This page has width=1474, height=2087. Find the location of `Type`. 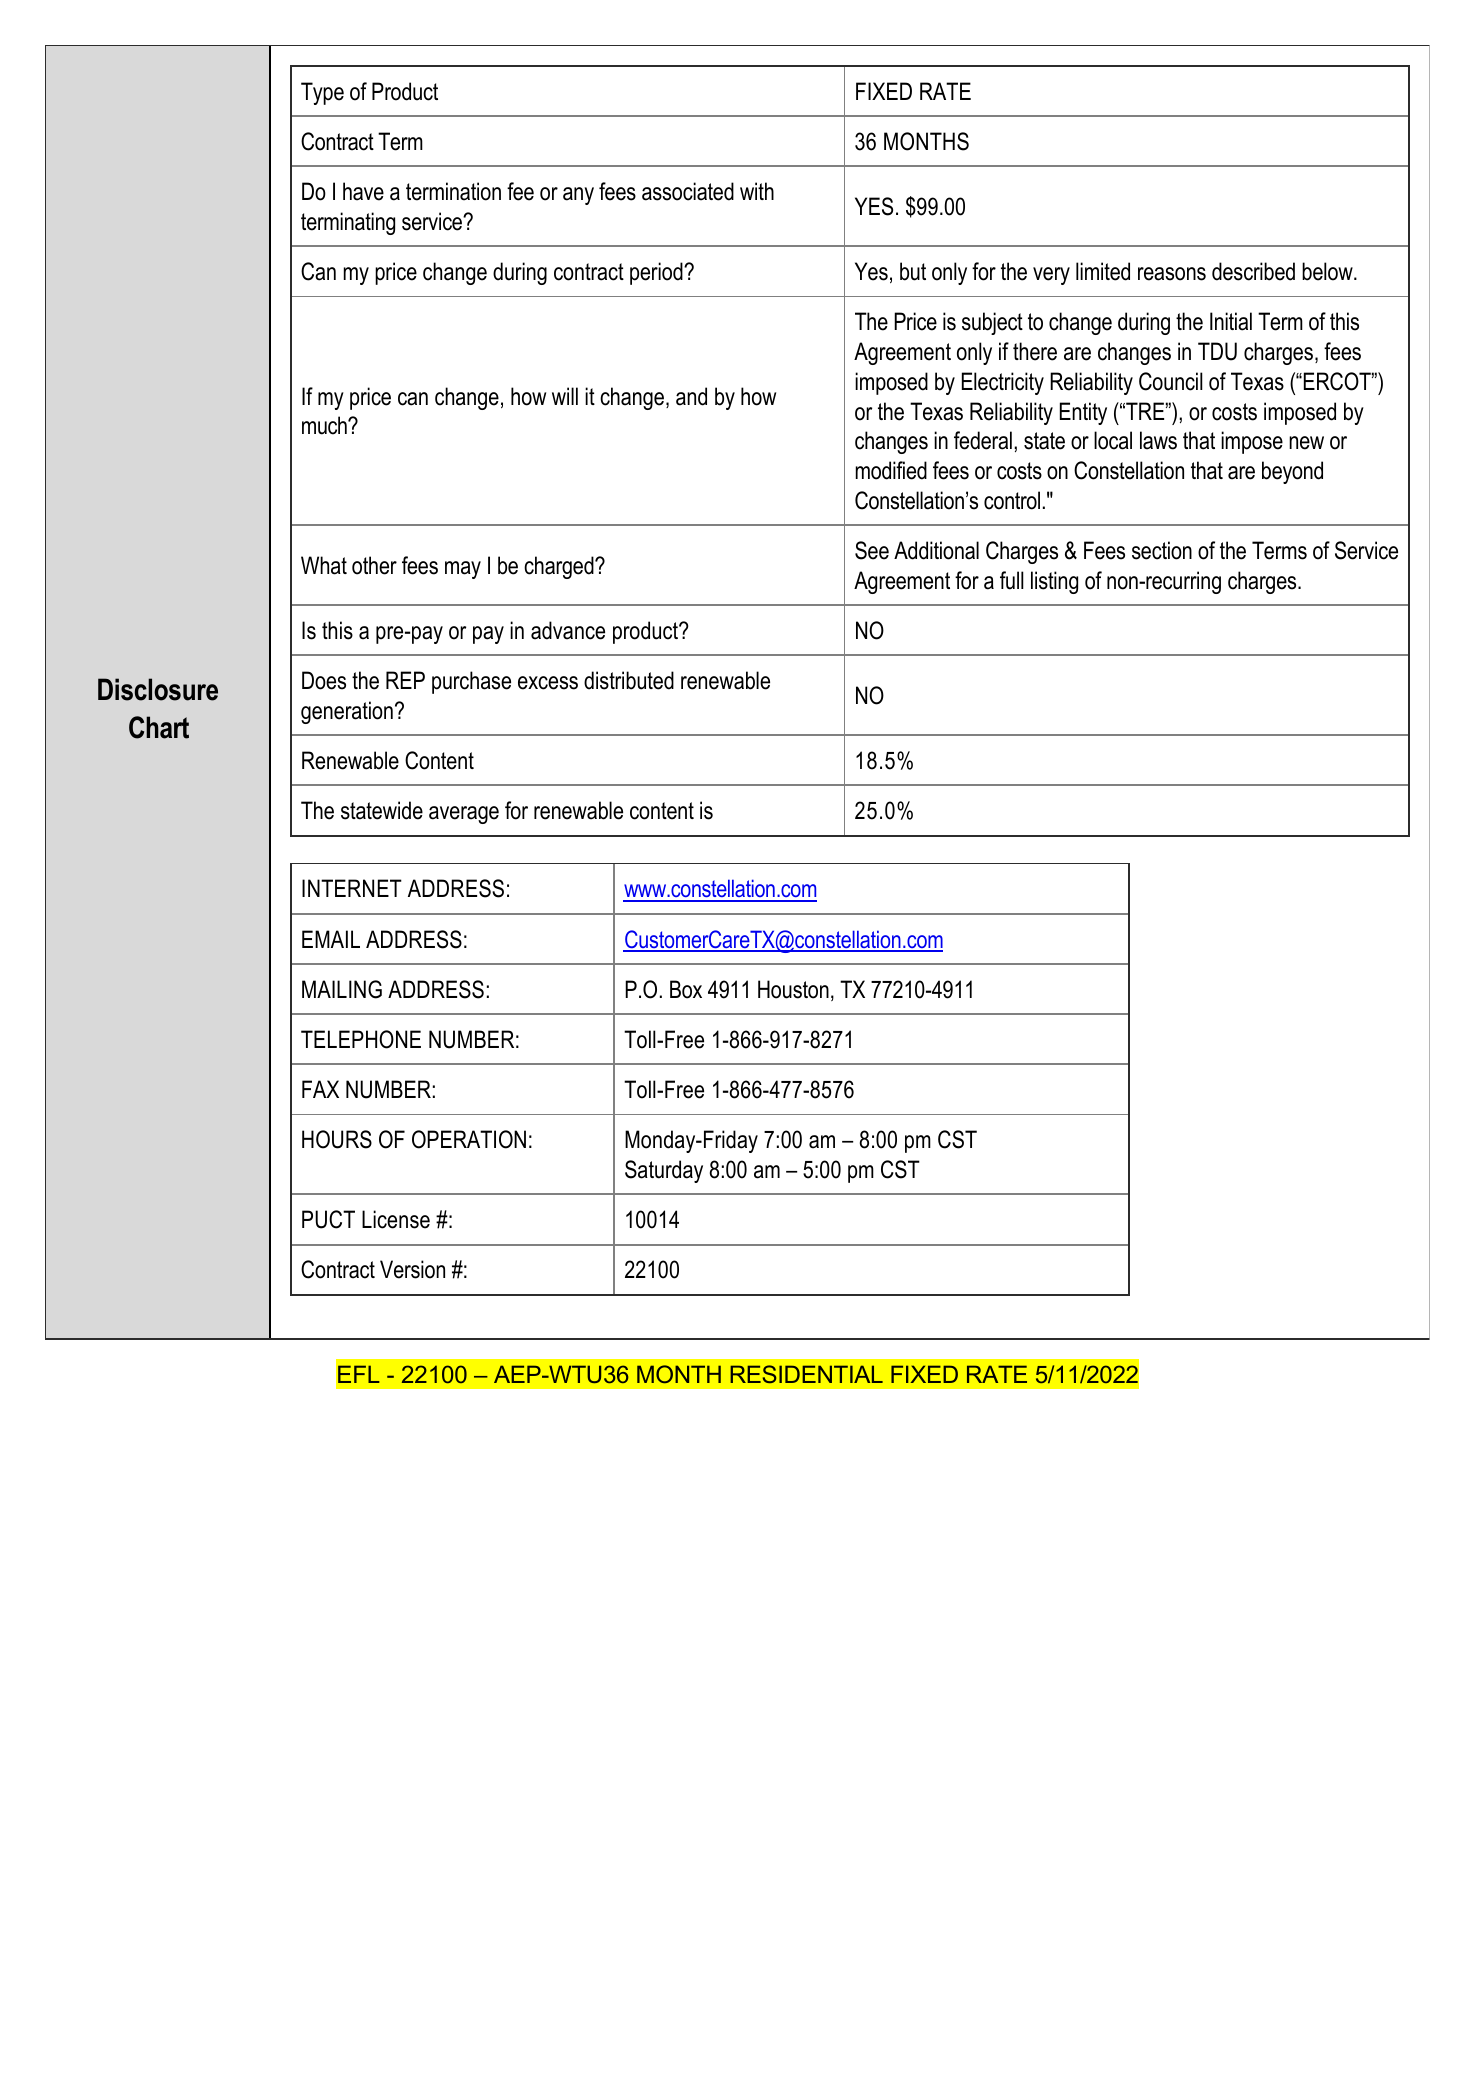

Type is located at coordinates (322, 93).
